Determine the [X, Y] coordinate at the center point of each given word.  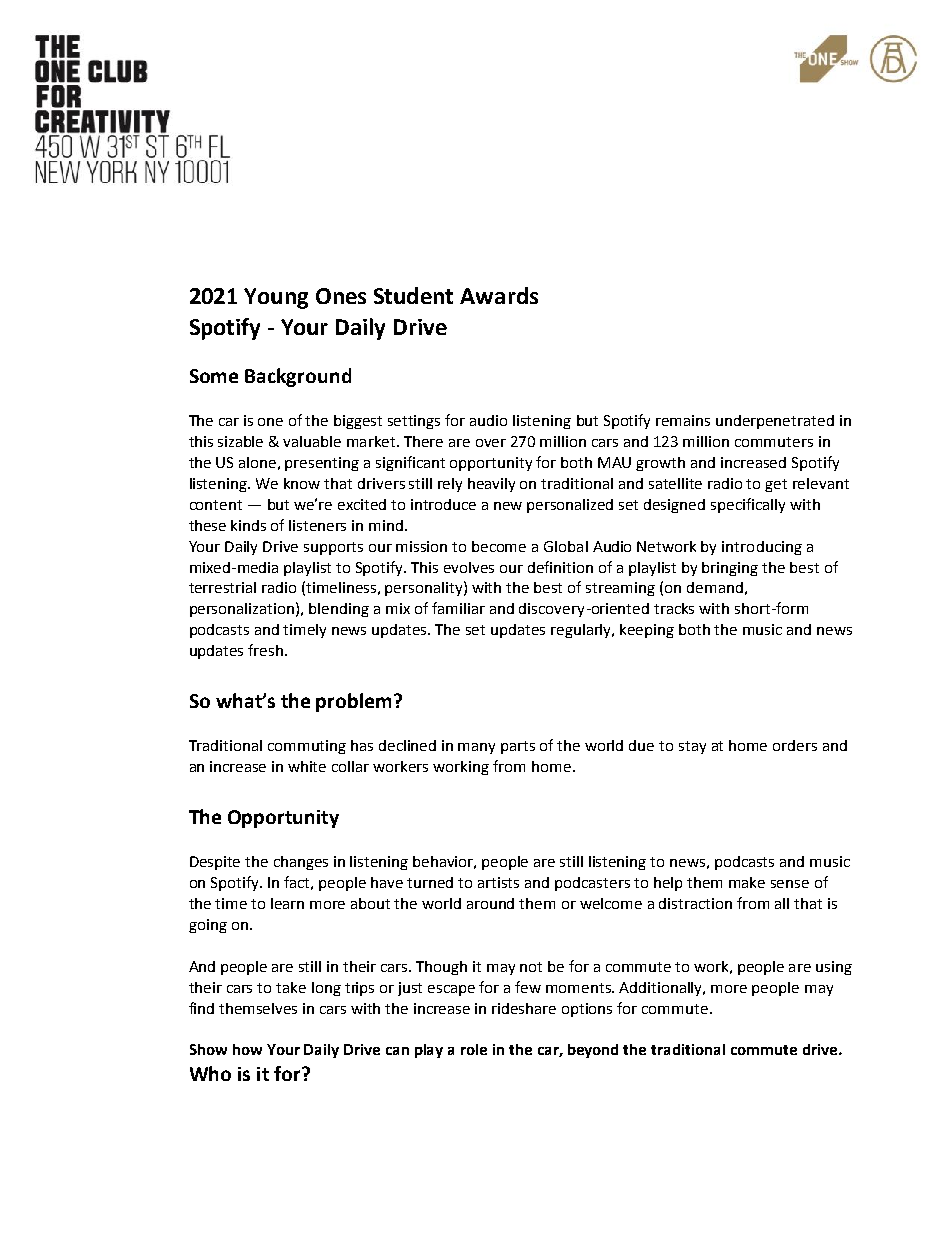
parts [518, 747]
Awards [499, 295]
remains [683, 420]
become [499, 546]
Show [208, 1049]
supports [333, 548]
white [307, 766]
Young [276, 298]
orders [795, 745]
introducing [762, 548]
